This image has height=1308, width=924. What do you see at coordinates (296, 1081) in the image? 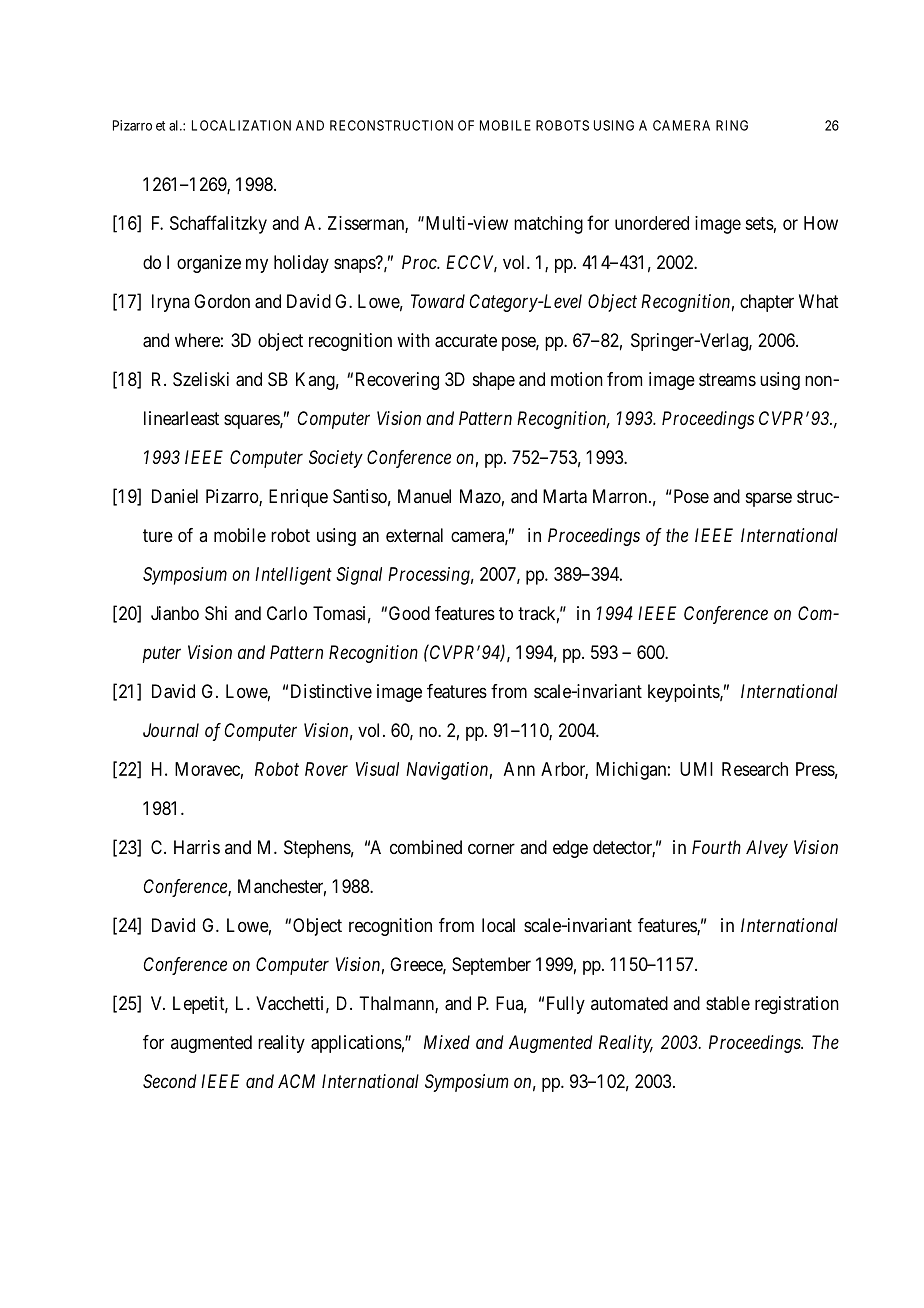
I see `ACM` at bounding box center [296, 1081].
